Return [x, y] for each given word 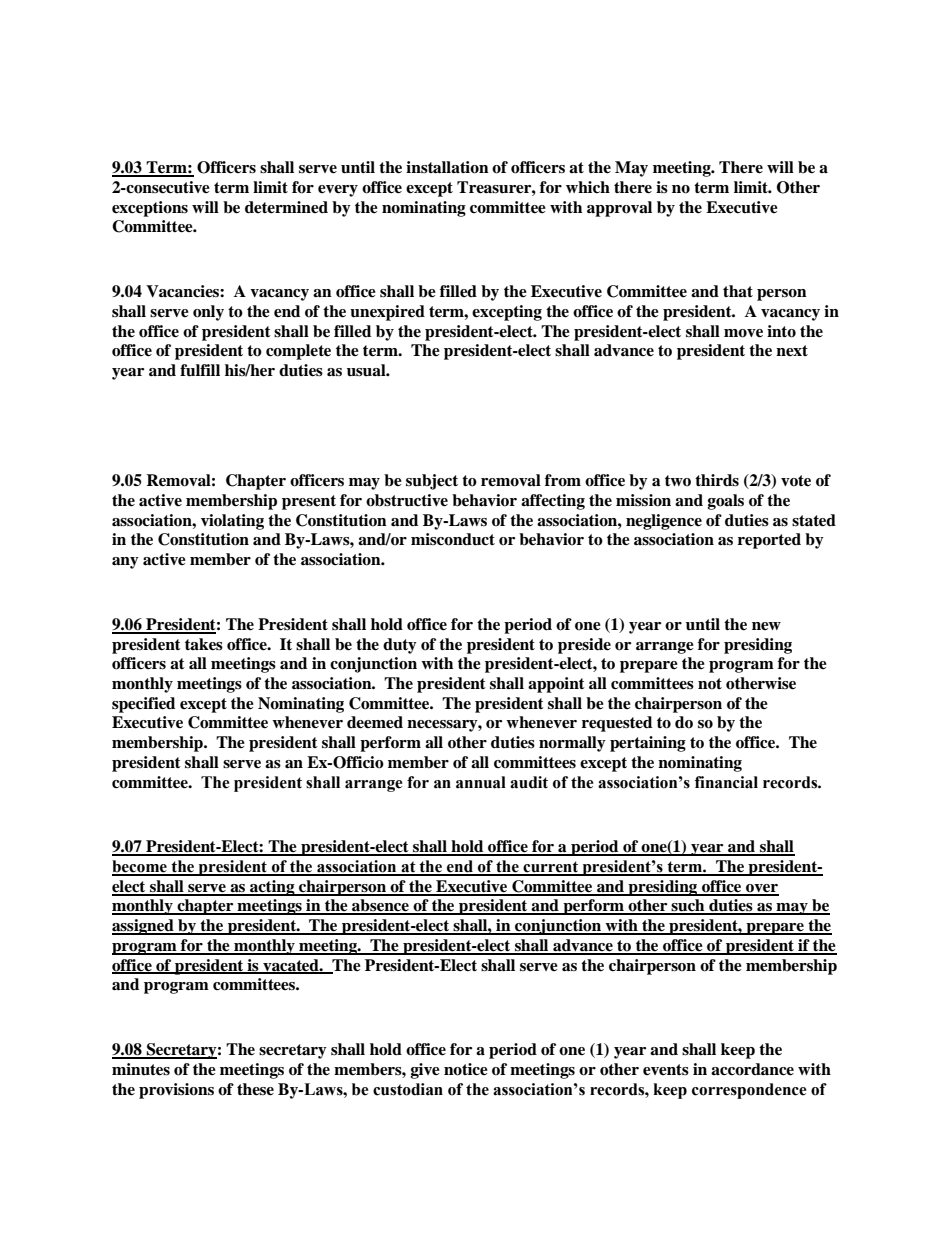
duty [400, 646]
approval [619, 209]
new [766, 626]
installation [447, 167]
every [338, 191]
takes [204, 644]
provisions [176, 1091]
